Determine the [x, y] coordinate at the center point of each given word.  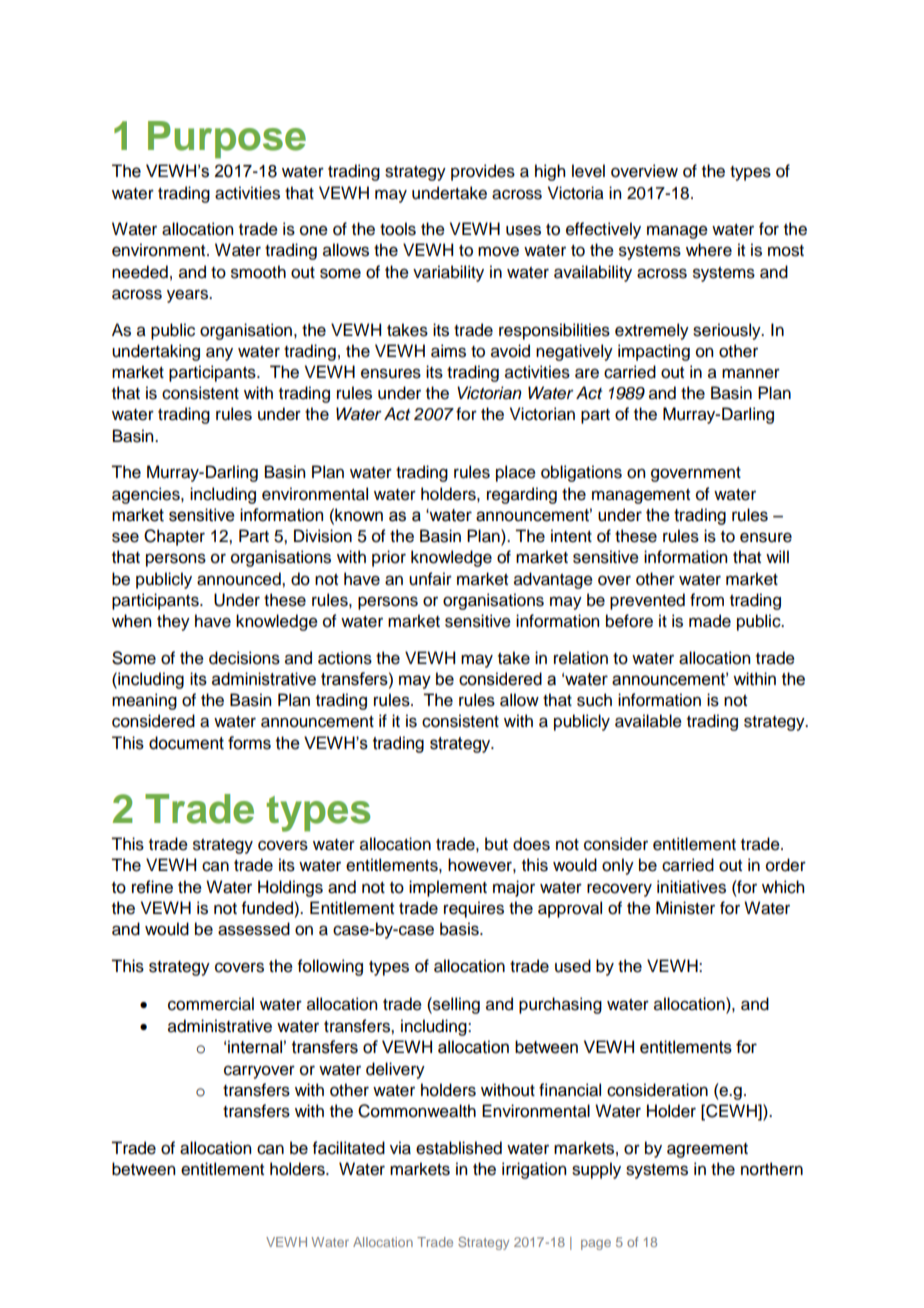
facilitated [349, 1148]
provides [483, 172]
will [777, 556]
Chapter [174, 537]
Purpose [227, 140]
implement [448, 888]
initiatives [691, 887]
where [709, 250]
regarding [522, 495]
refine [152, 887]
